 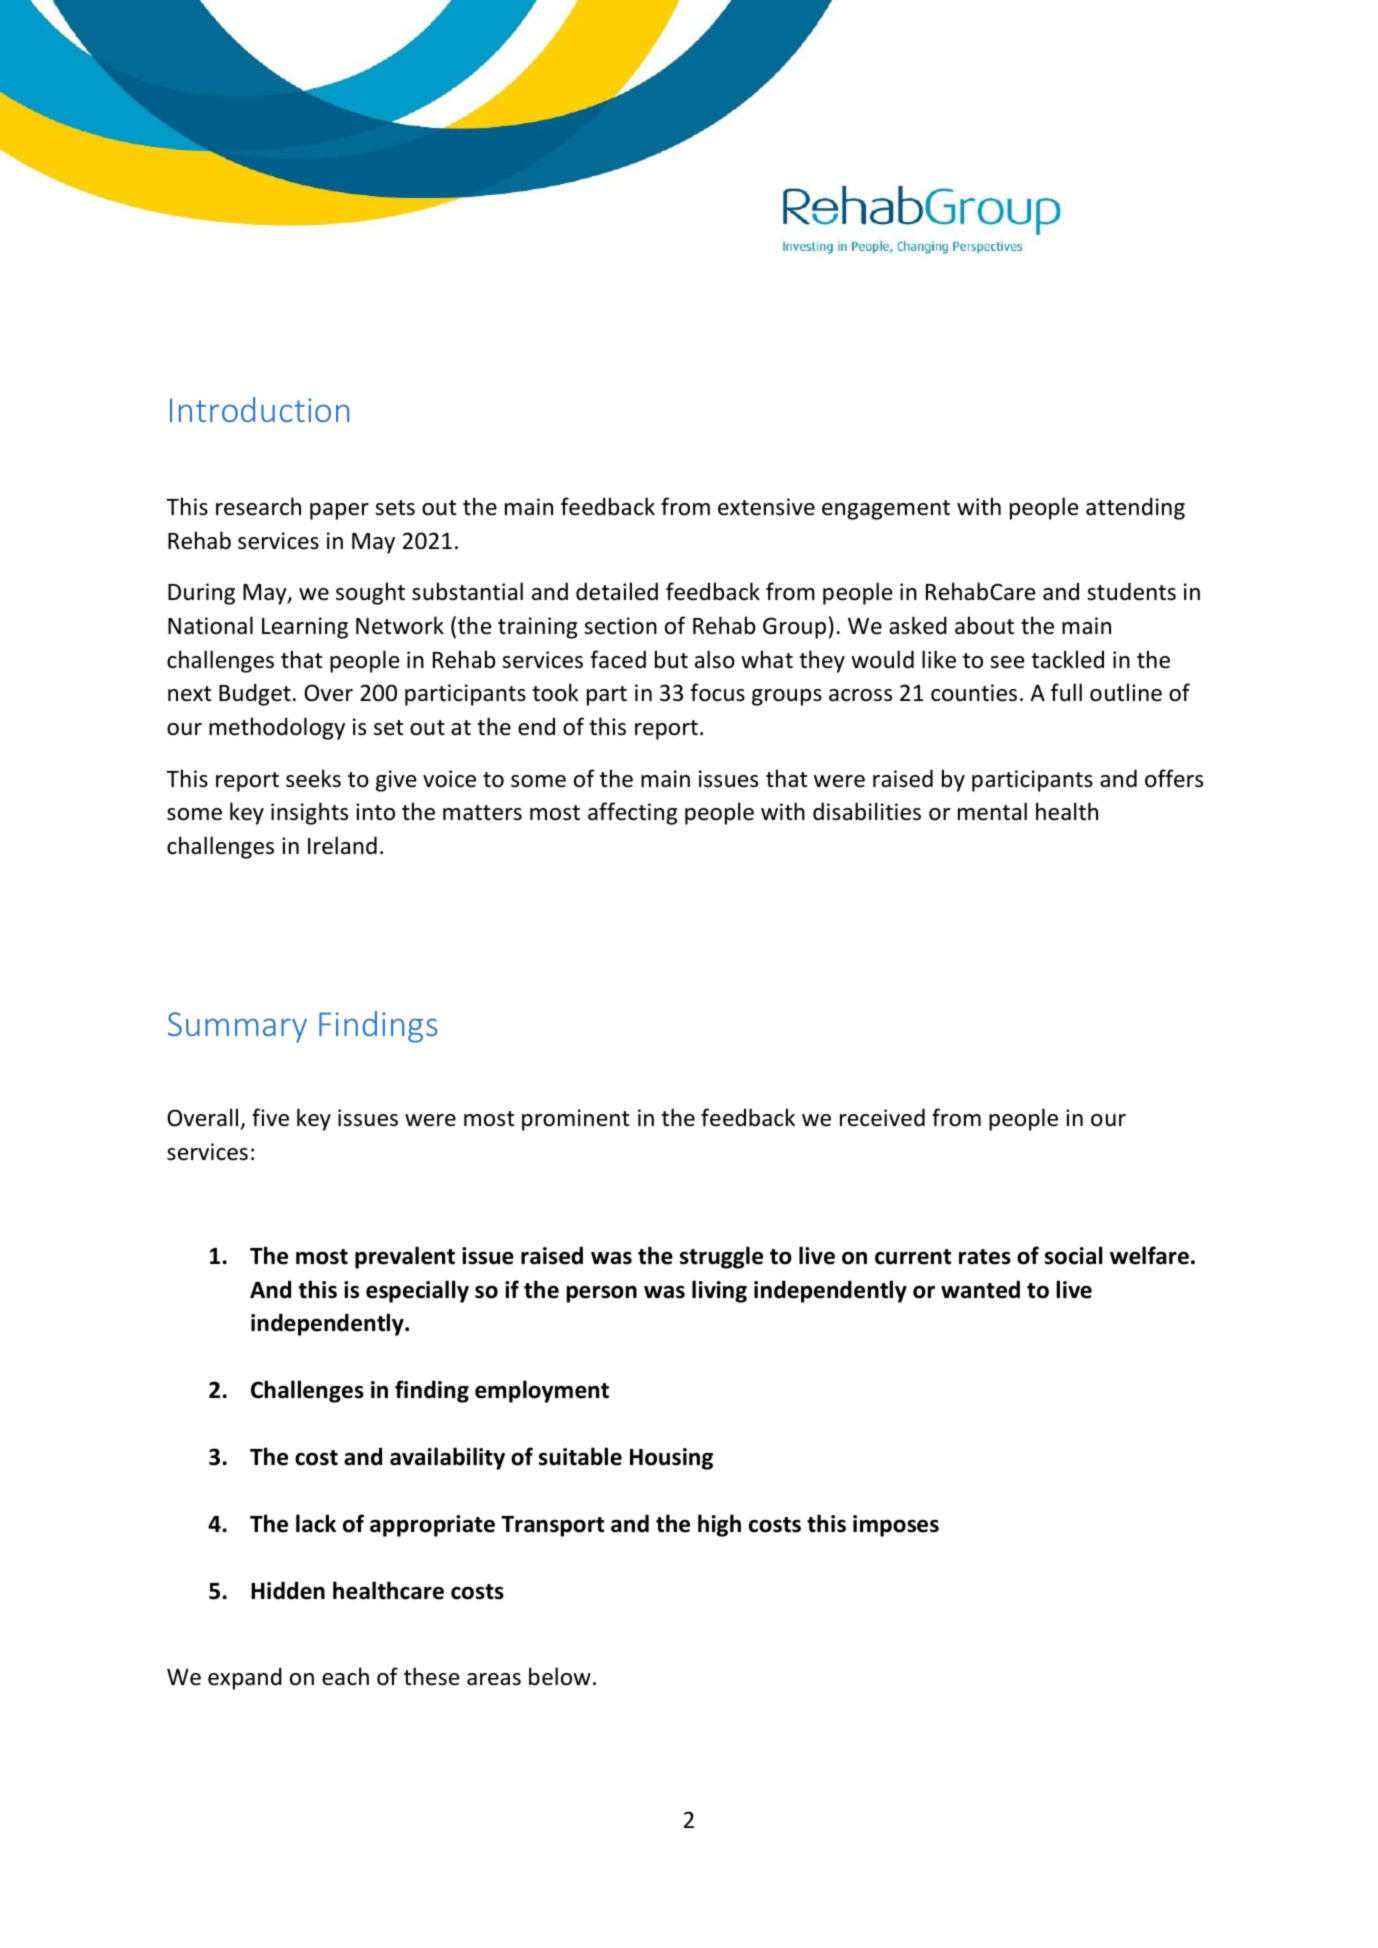 What do you see at coordinates (417, 1291) in the page?
I see `especially` at bounding box center [417, 1291].
